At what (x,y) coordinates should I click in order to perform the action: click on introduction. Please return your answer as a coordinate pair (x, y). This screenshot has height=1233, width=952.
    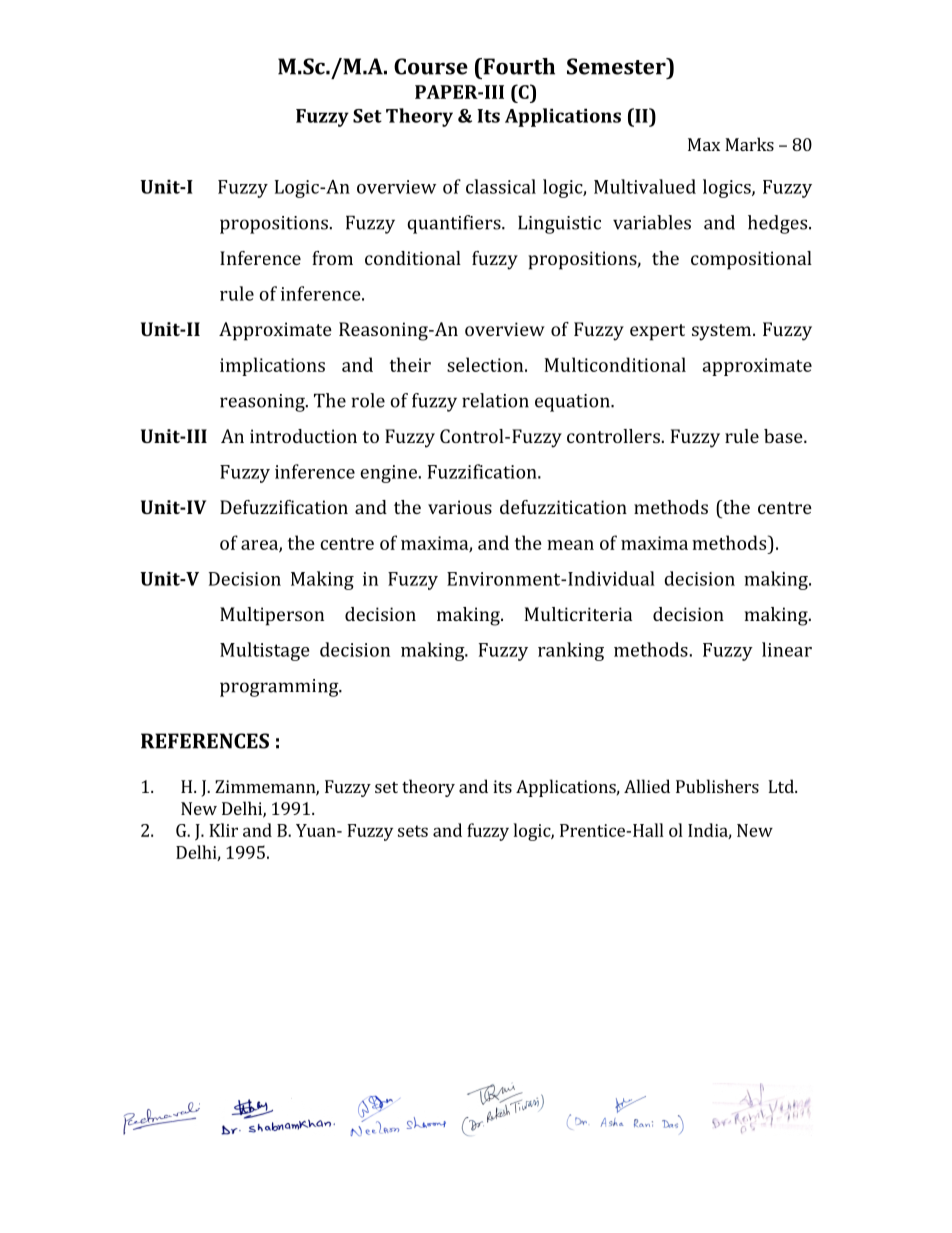
    Looking at the image, I should click on (303, 436).
